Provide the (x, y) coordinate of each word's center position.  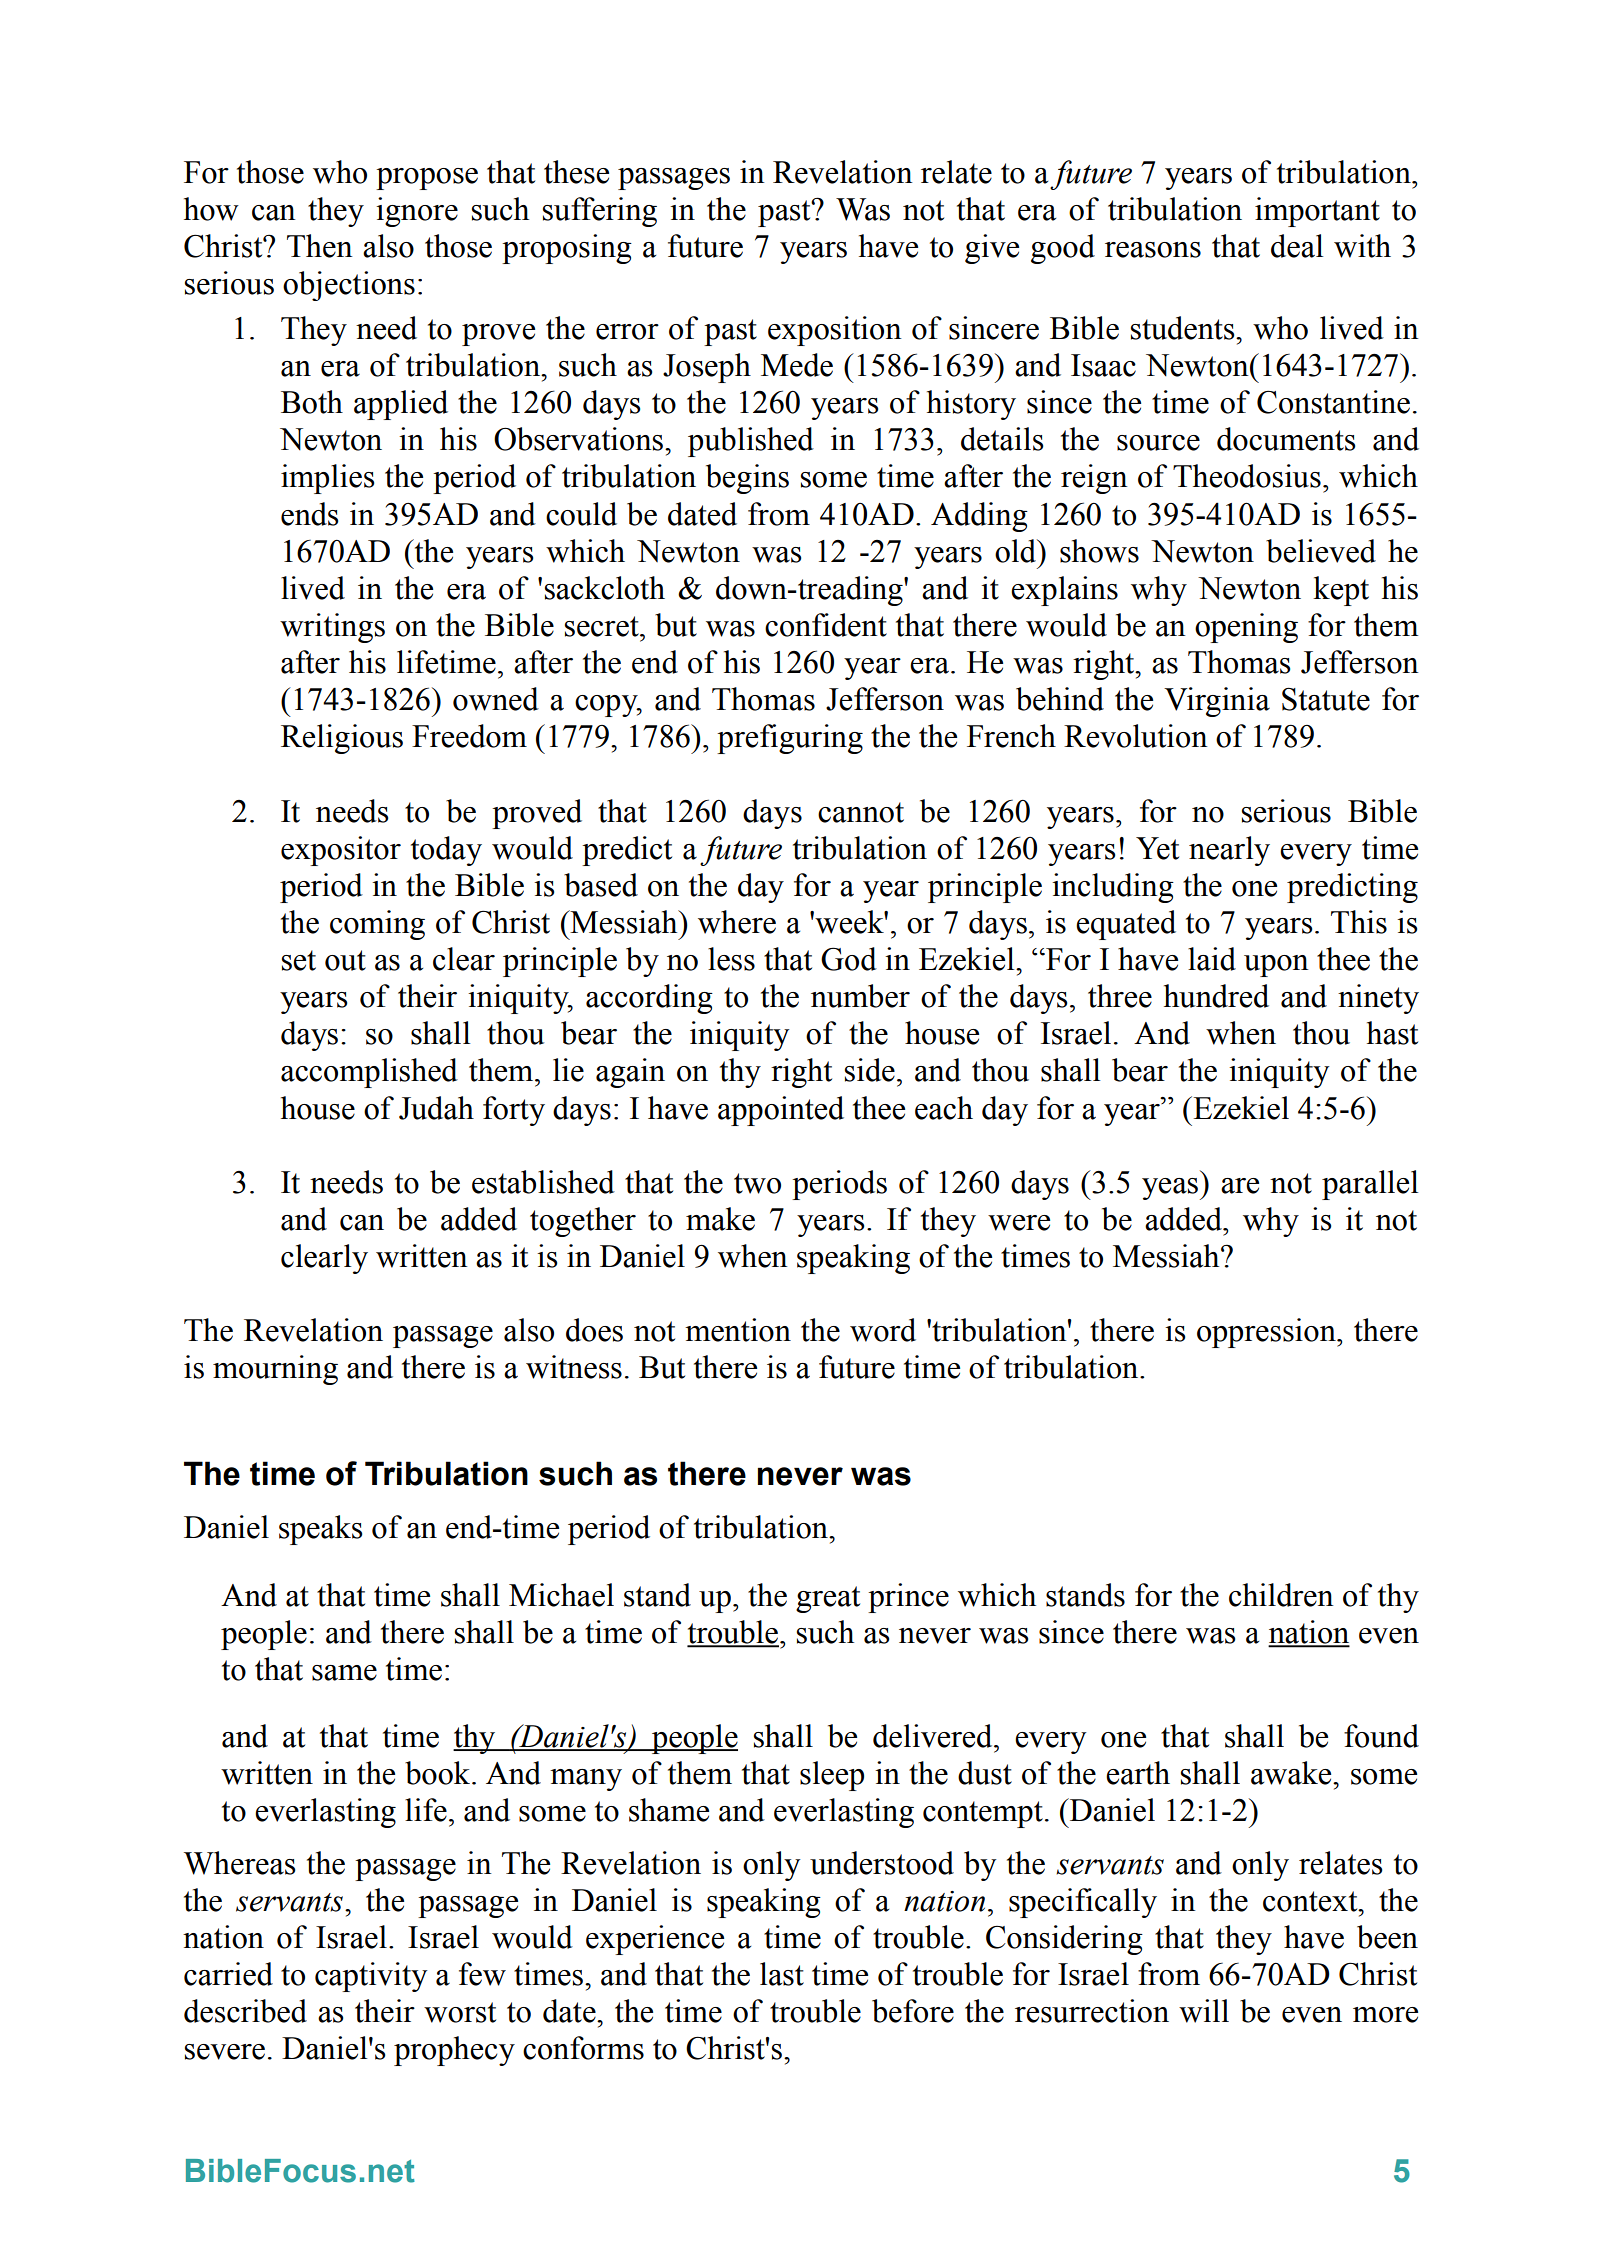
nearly (1229, 851)
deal (1297, 246)
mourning (275, 1370)
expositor (341, 851)
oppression (1267, 1333)
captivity (371, 1977)
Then (320, 246)
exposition (835, 331)
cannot (861, 812)
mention (738, 1330)
